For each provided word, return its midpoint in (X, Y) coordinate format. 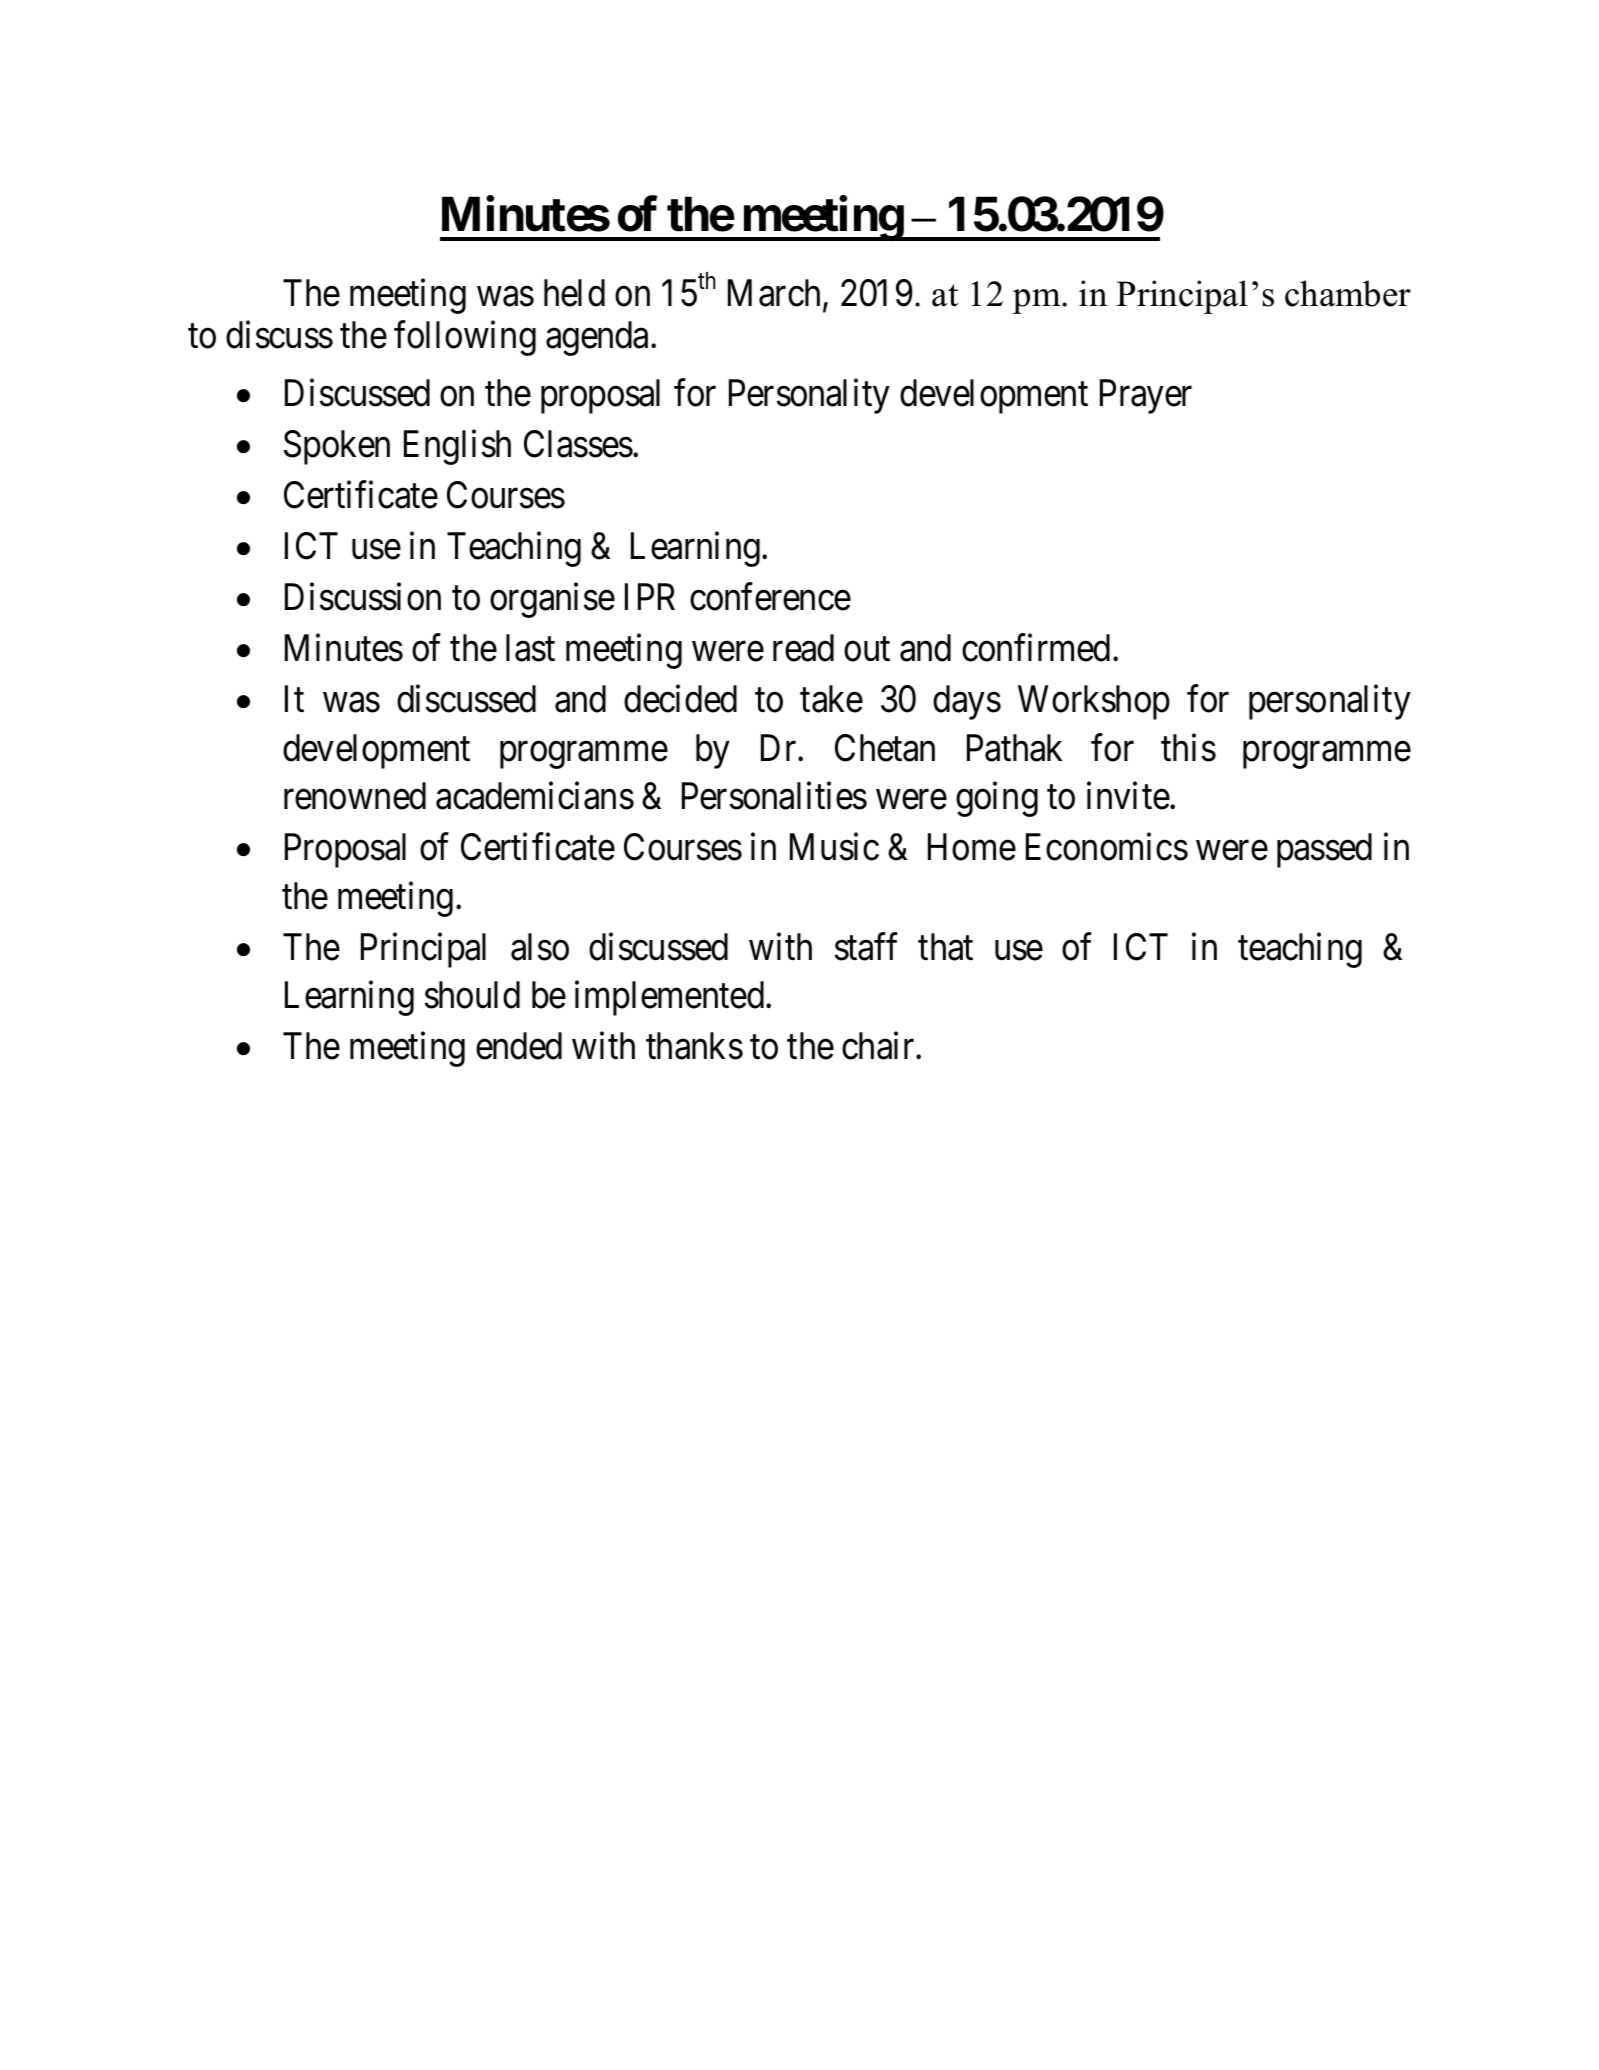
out (867, 650)
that (945, 947)
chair (879, 1046)
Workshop (1094, 702)
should (472, 995)
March (774, 293)
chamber (1348, 293)
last (530, 648)
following (465, 338)
